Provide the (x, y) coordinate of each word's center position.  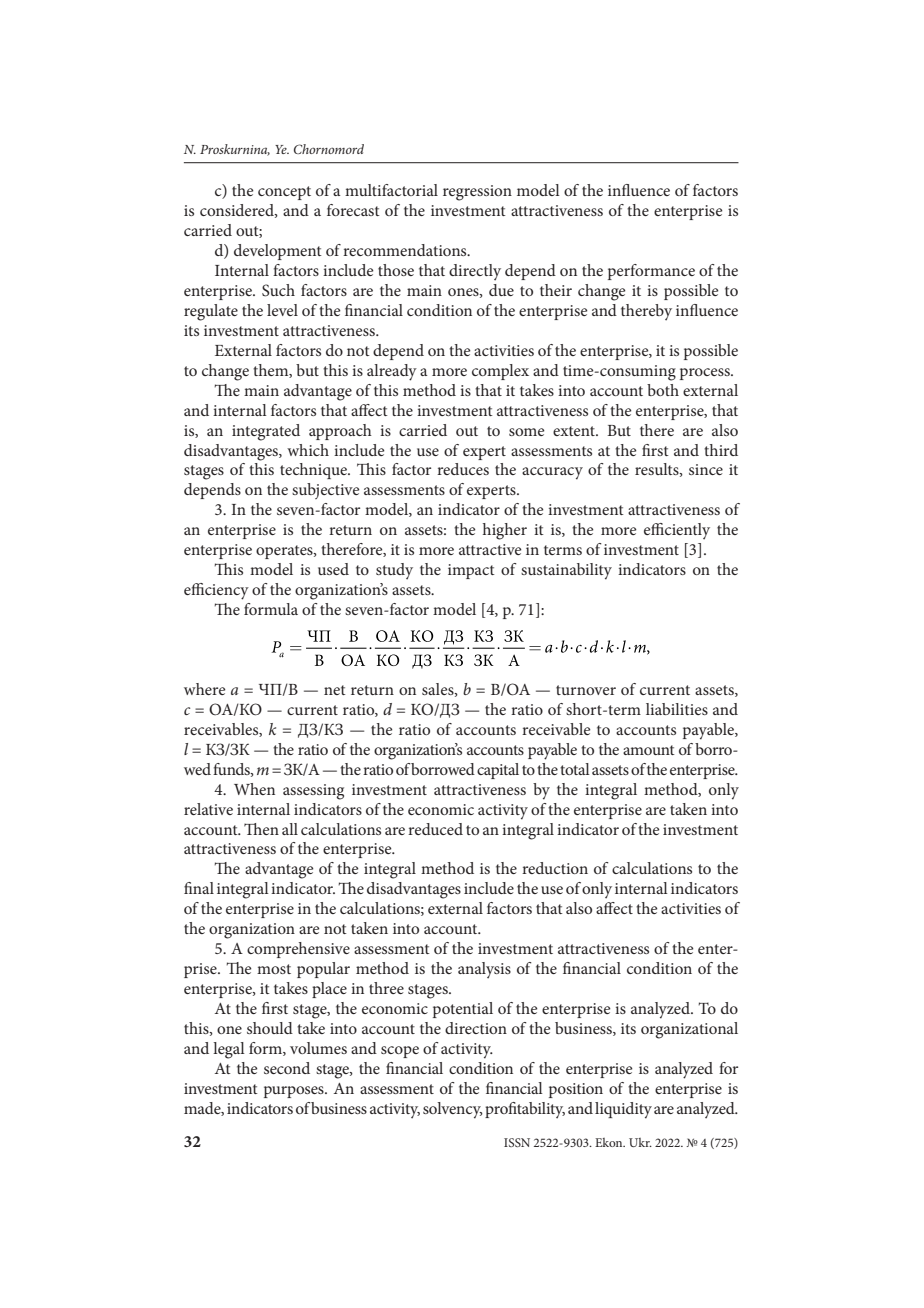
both (663, 390)
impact (471, 571)
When (254, 789)
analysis (484, 970)
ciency (227, 592)
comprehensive (298, 950)
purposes (295, 1092)
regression (477, 193)
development (278, 252)
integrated (266, 432)
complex (500, 372)
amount (649, 750)
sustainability (566, 571)
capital (498, 771)
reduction (555, 868)
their (556, 290)
